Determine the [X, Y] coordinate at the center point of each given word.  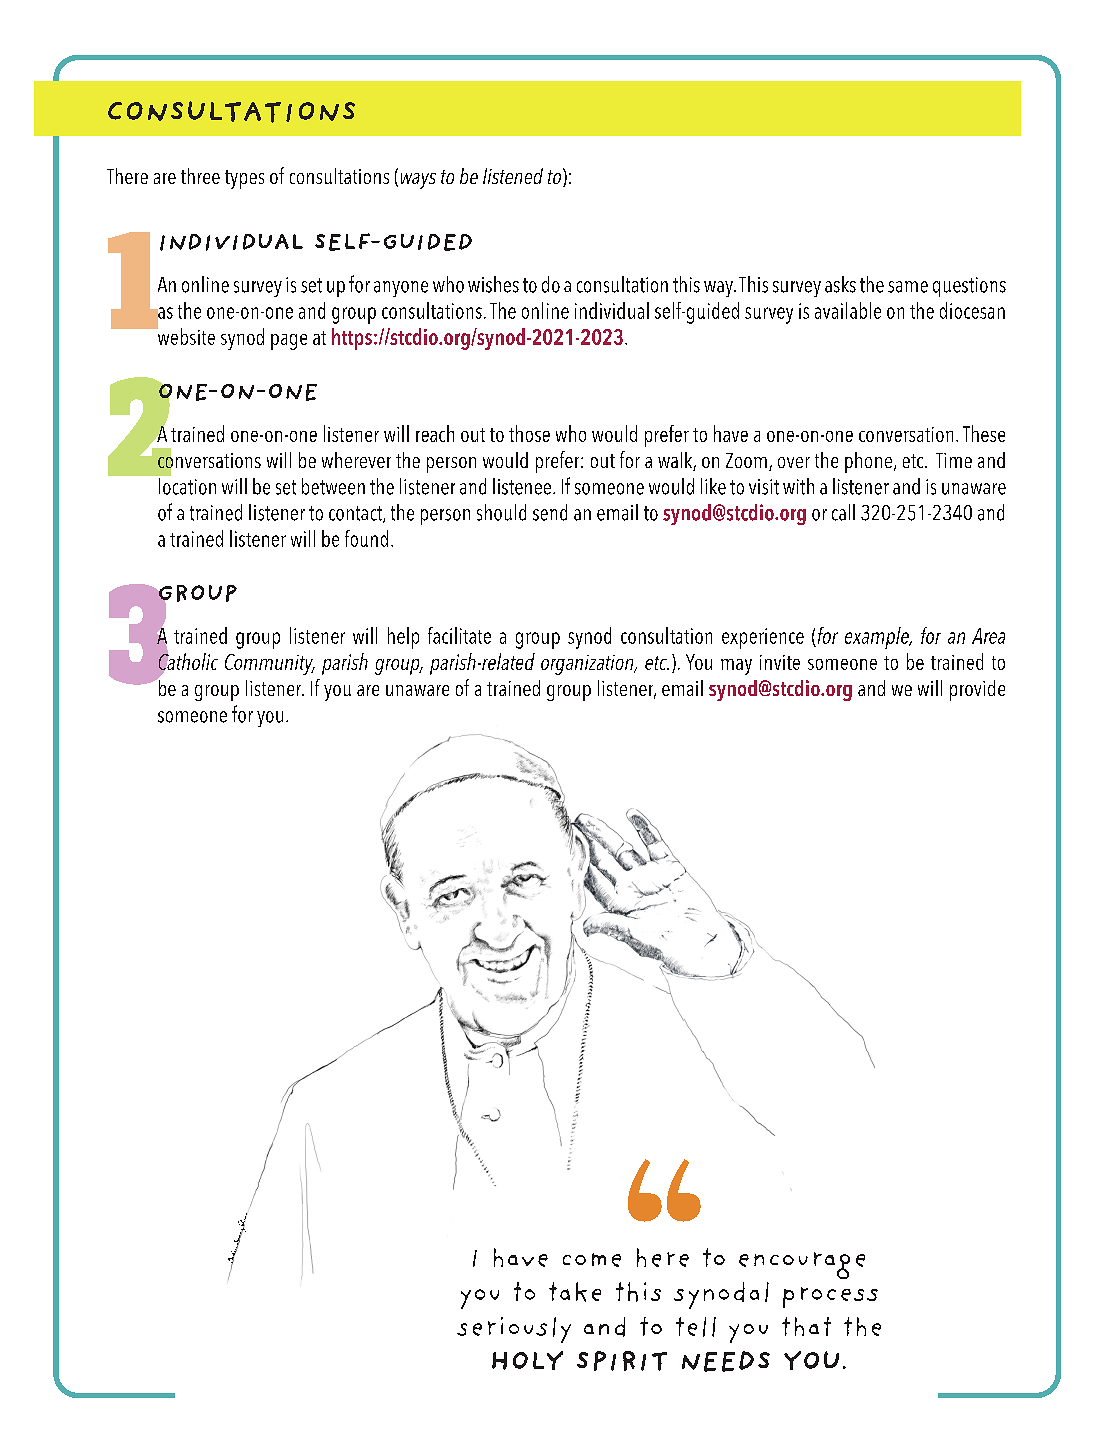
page [289, 342]
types [244, 179]
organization [588, 665]
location [186, 485]
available [848, 310]
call [843, 512]
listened [513, 176]
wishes [493, 284]
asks [840, 284]
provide [977, 690]
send [550, 512]
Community [270, 664]
